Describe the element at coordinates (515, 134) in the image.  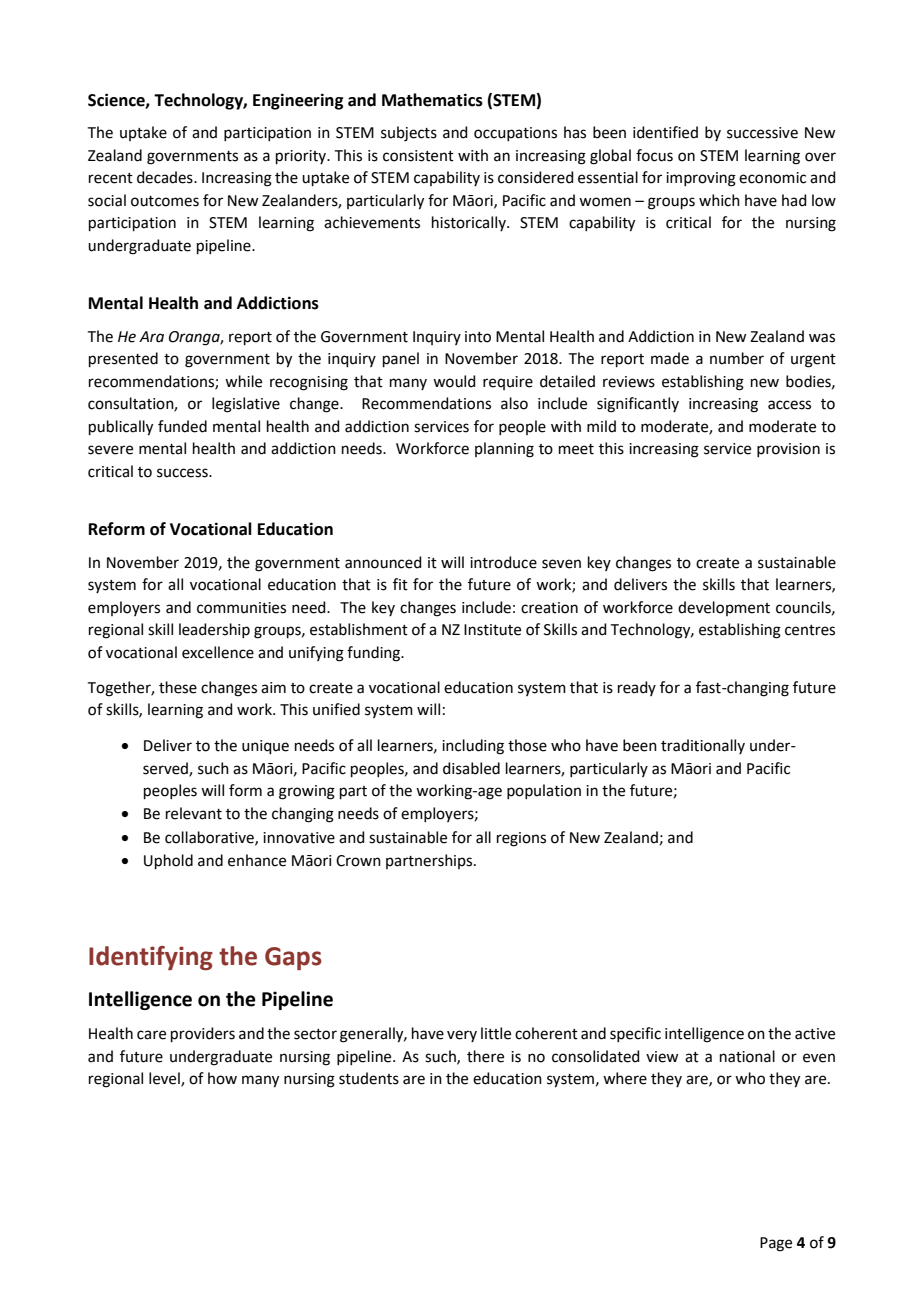
I see `occupations` at that location.
